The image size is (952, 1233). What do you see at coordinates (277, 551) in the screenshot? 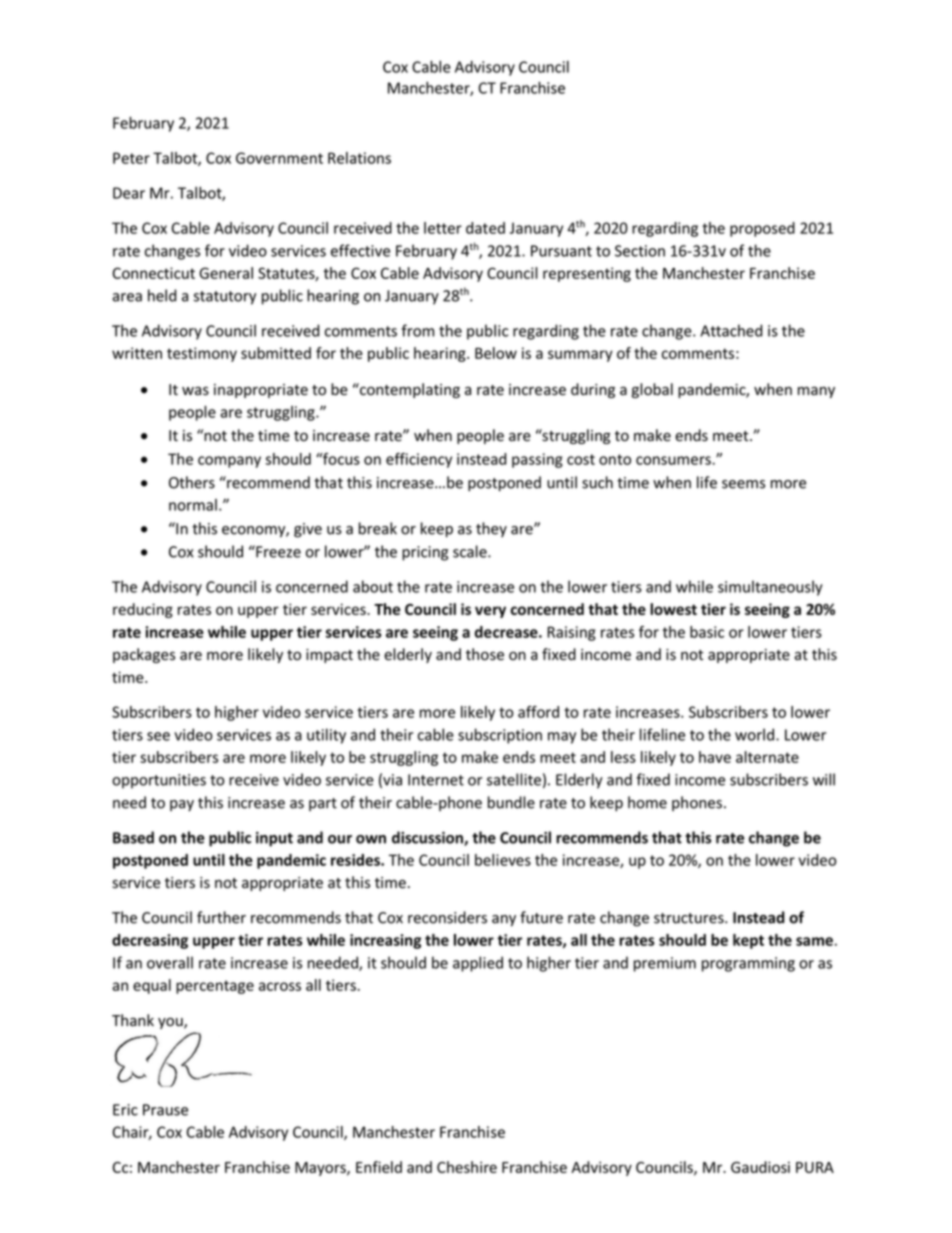
I see `Freeze` at bounding box center [277, 551].
